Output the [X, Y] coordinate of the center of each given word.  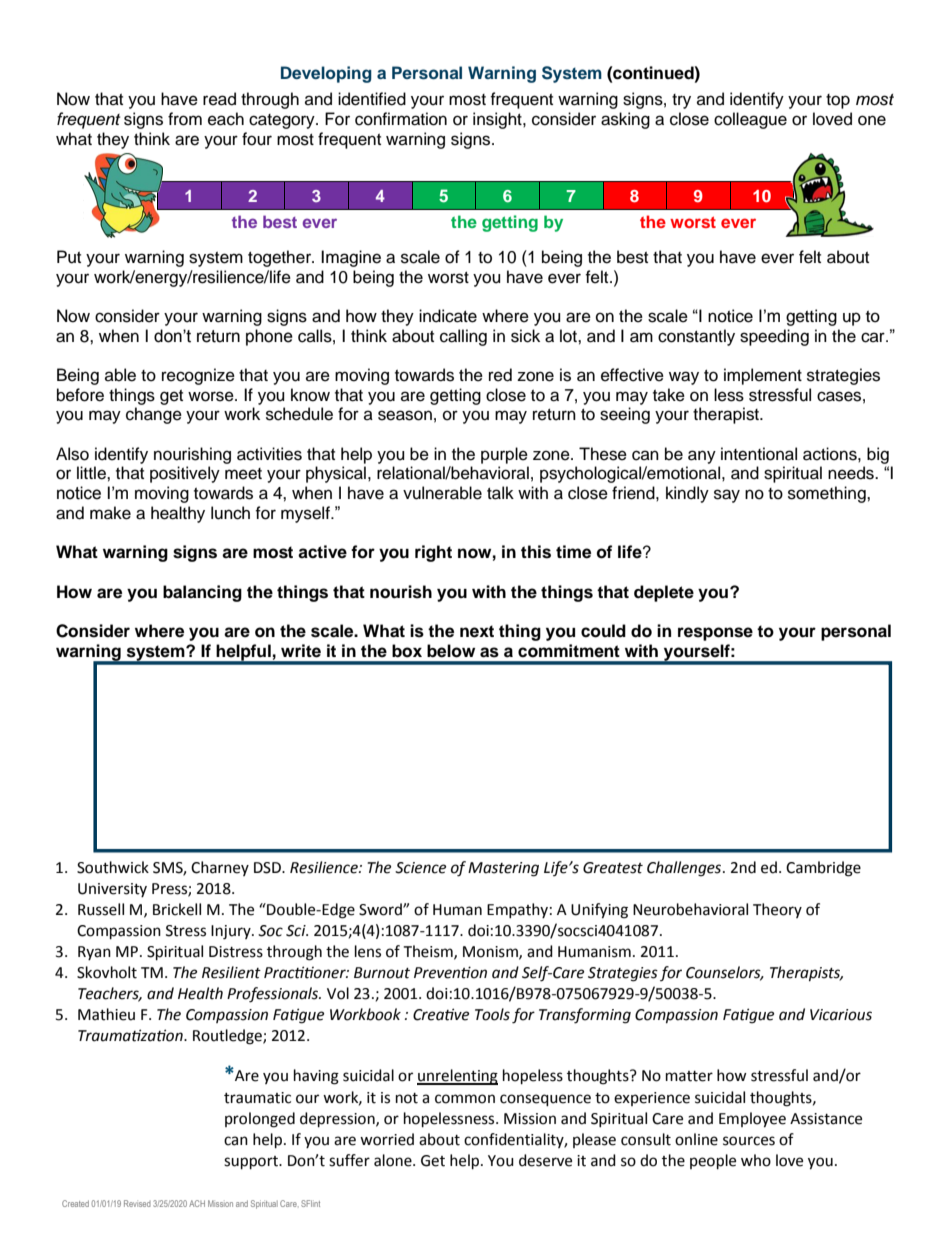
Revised [137, 1203]
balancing [202, 593]
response [715, 634]
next [477, 631]
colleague [750, 120]
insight [498, 120]
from [185, 119]
